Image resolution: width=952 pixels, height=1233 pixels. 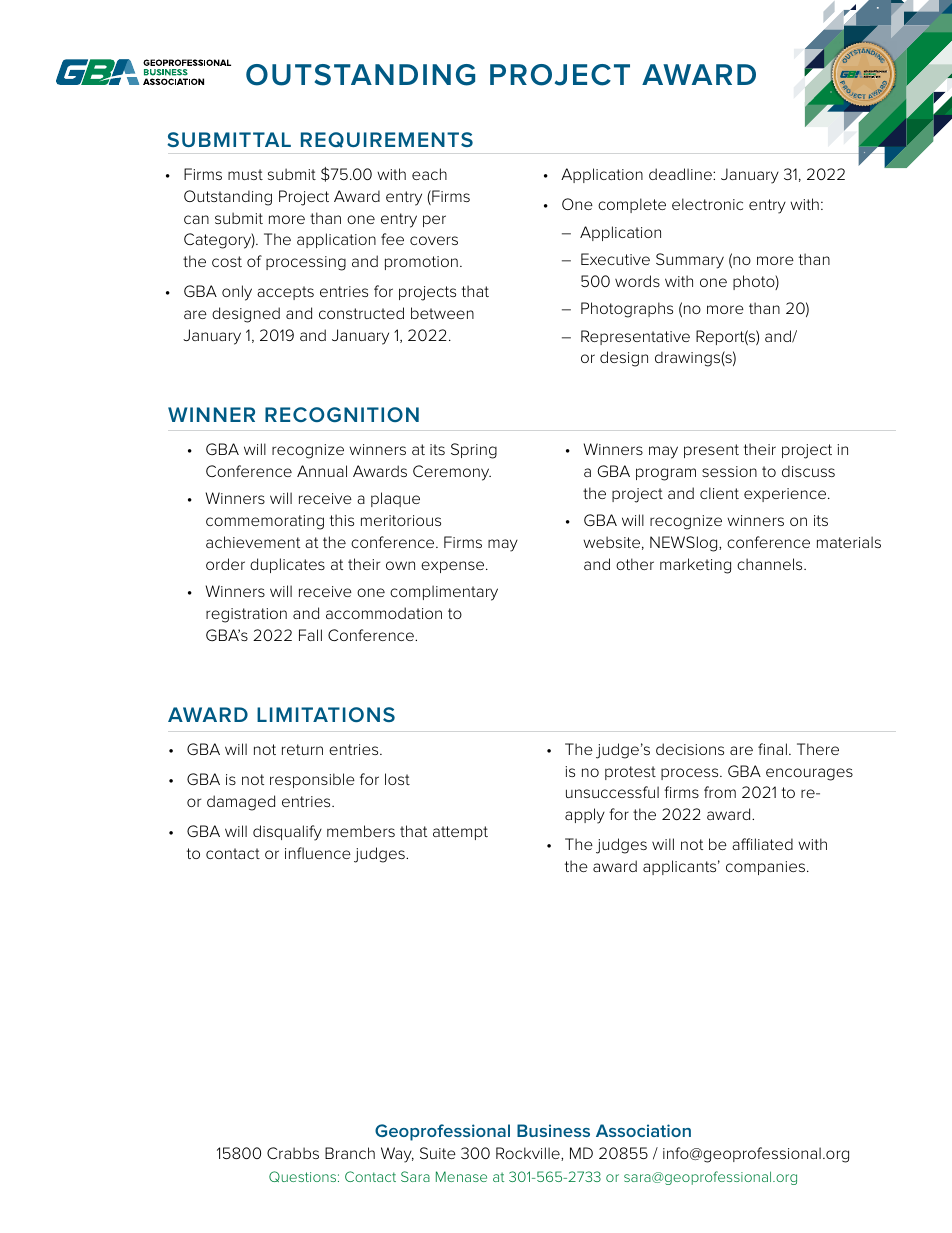 What do you see at coordinates (350, 1153) in the image?
I see `Branch` at bounding box center [350, 1153].
